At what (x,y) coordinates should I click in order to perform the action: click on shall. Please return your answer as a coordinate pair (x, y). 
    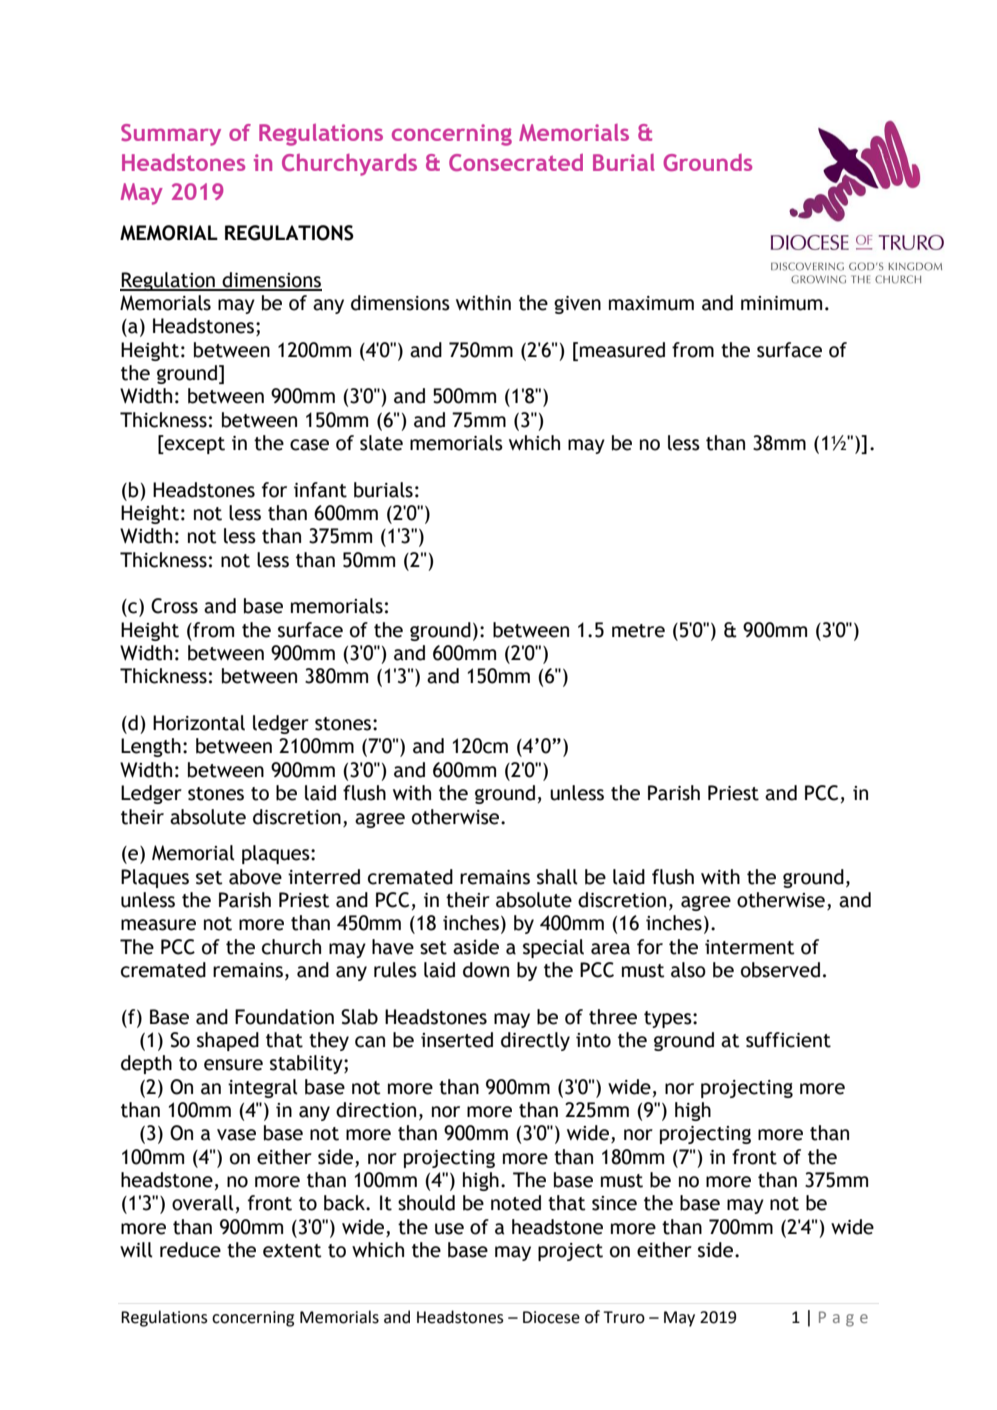
    Looking at the image, I should click on (557, 877).
